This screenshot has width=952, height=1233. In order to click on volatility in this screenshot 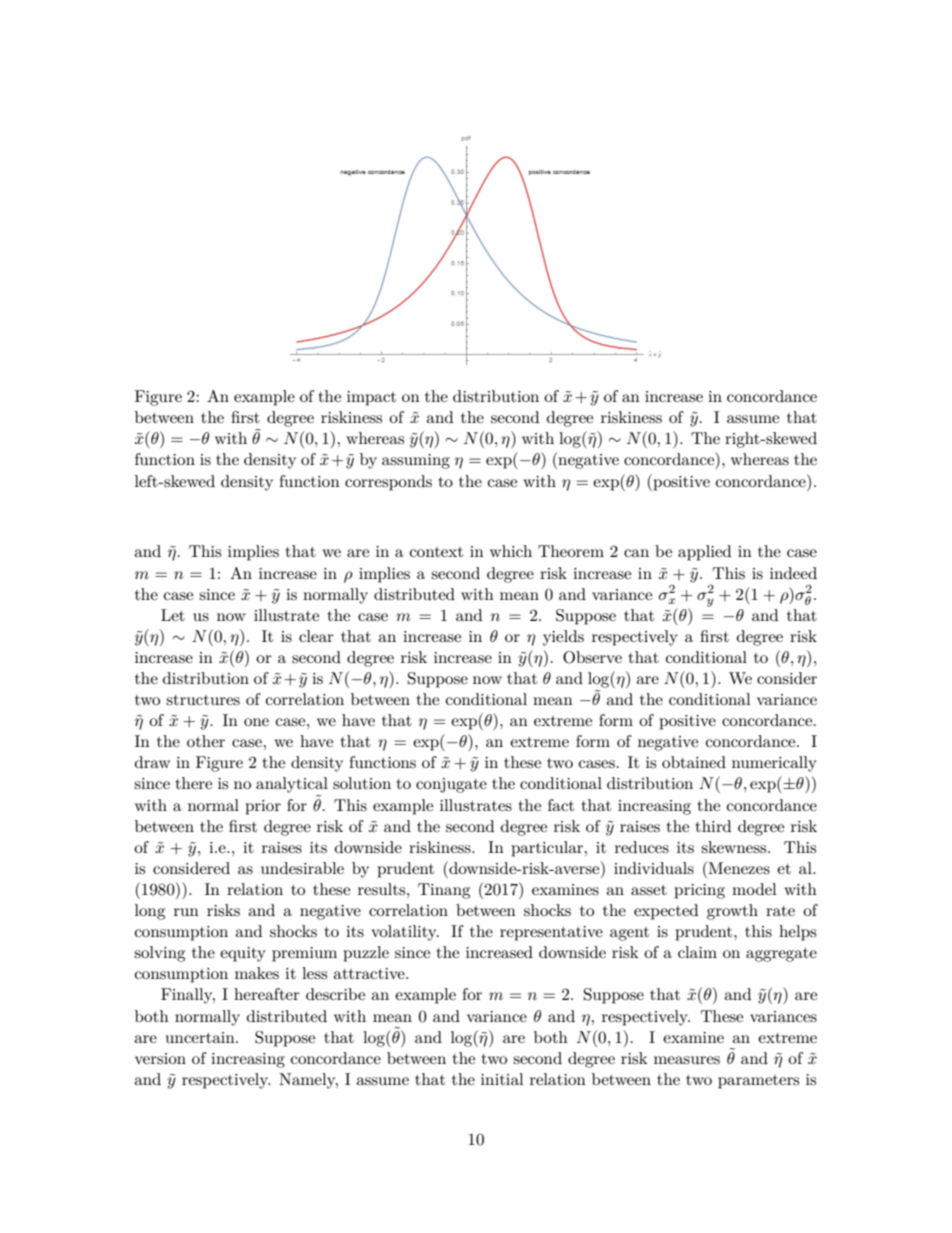, I will do `click(405, 933)`.
